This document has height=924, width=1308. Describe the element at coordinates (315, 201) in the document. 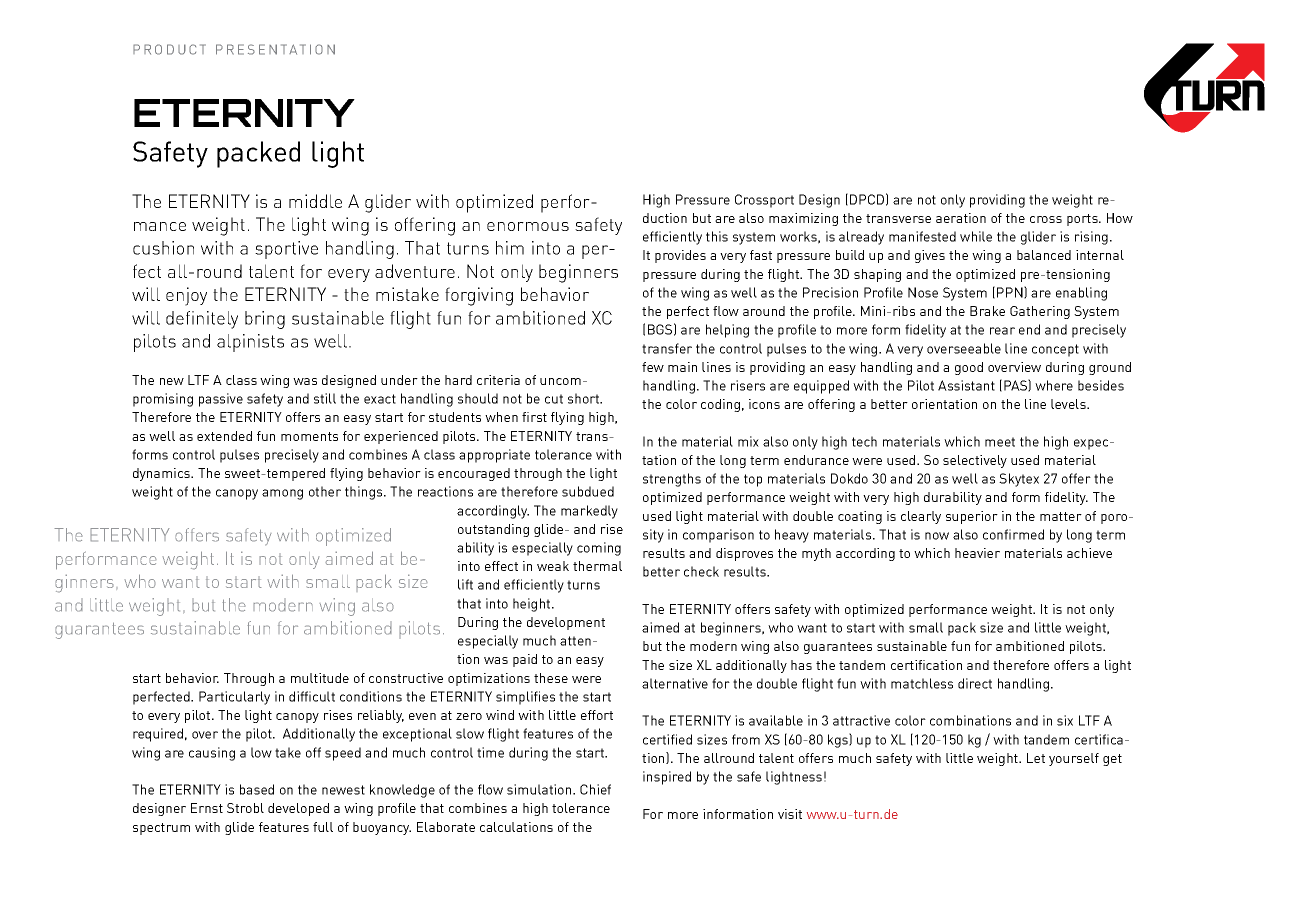

I see `middle` at that location.
